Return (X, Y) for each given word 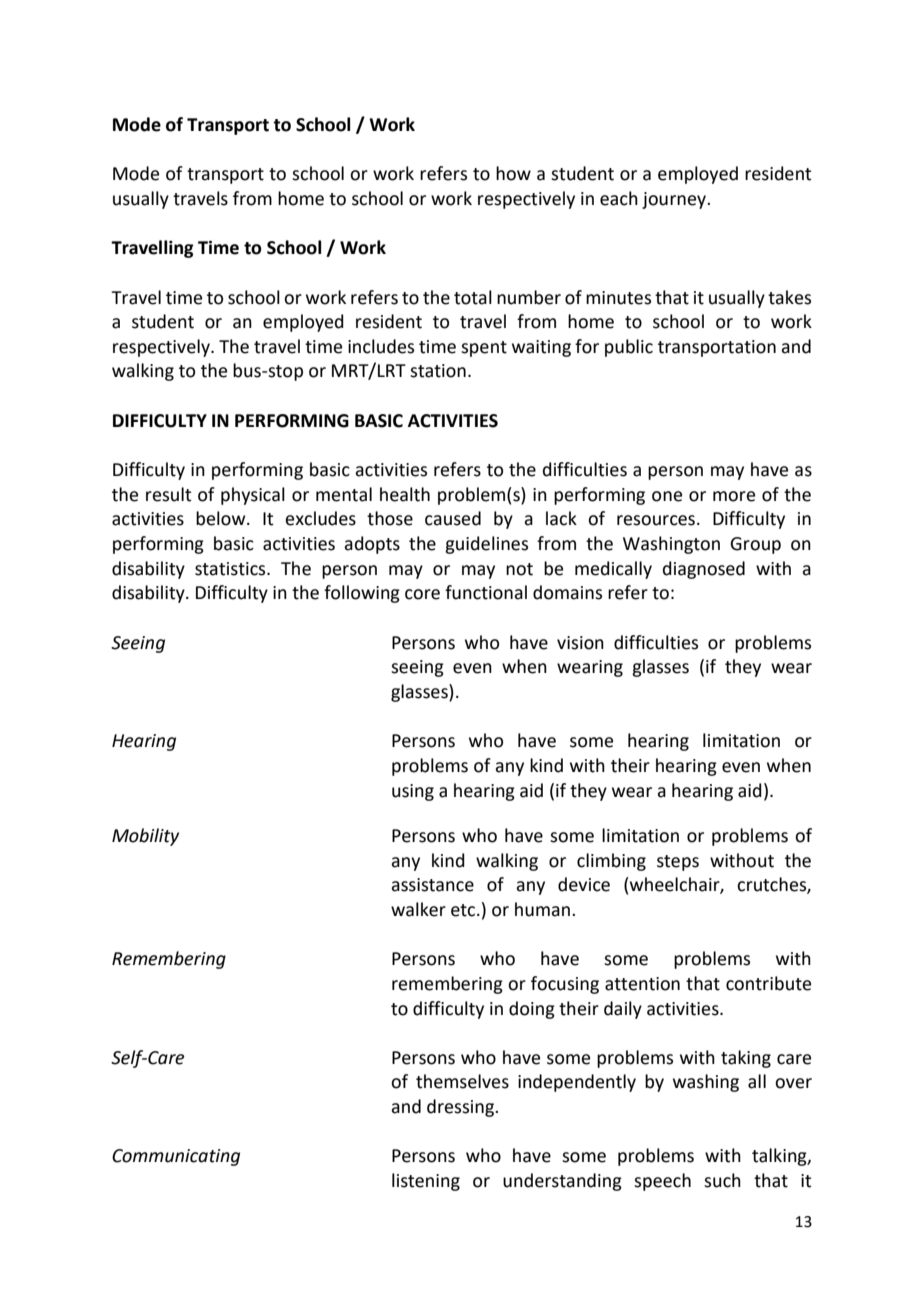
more (734, 496)
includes (381, 346)
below (222, 518)
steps (678, 863)
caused (453, 518)
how (513, 173)
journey (675, 200)
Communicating (176, 1157)
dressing (461, 1108)
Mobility (145, 837)
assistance (432, 885)
